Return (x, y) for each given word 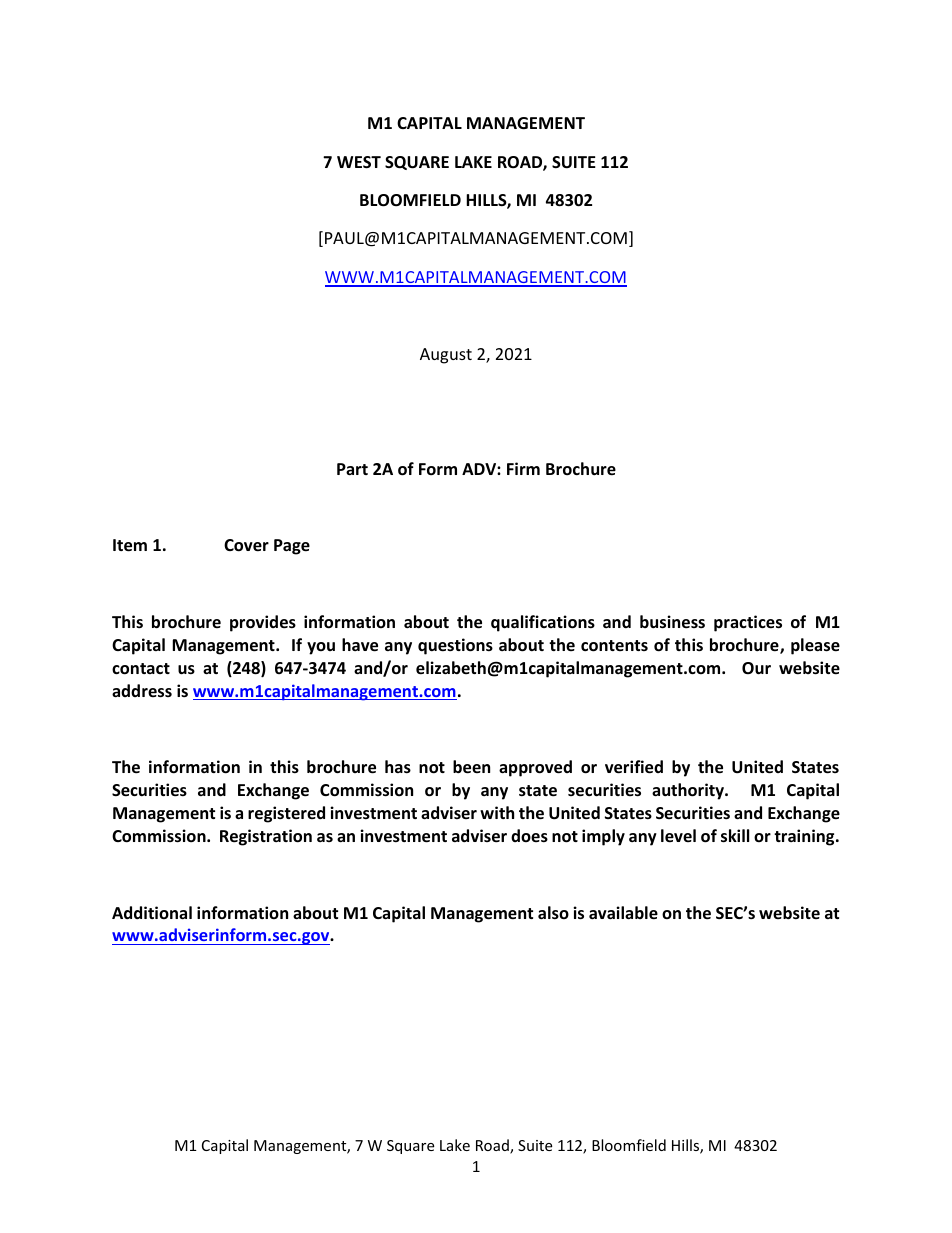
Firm (523, 468)
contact (141, 669)
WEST (359, 162)
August (446, 356)
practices (748, 623)
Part (352, 469)
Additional (152, 912)
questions (455, 646)
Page (292, 547)
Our (756, 668)
